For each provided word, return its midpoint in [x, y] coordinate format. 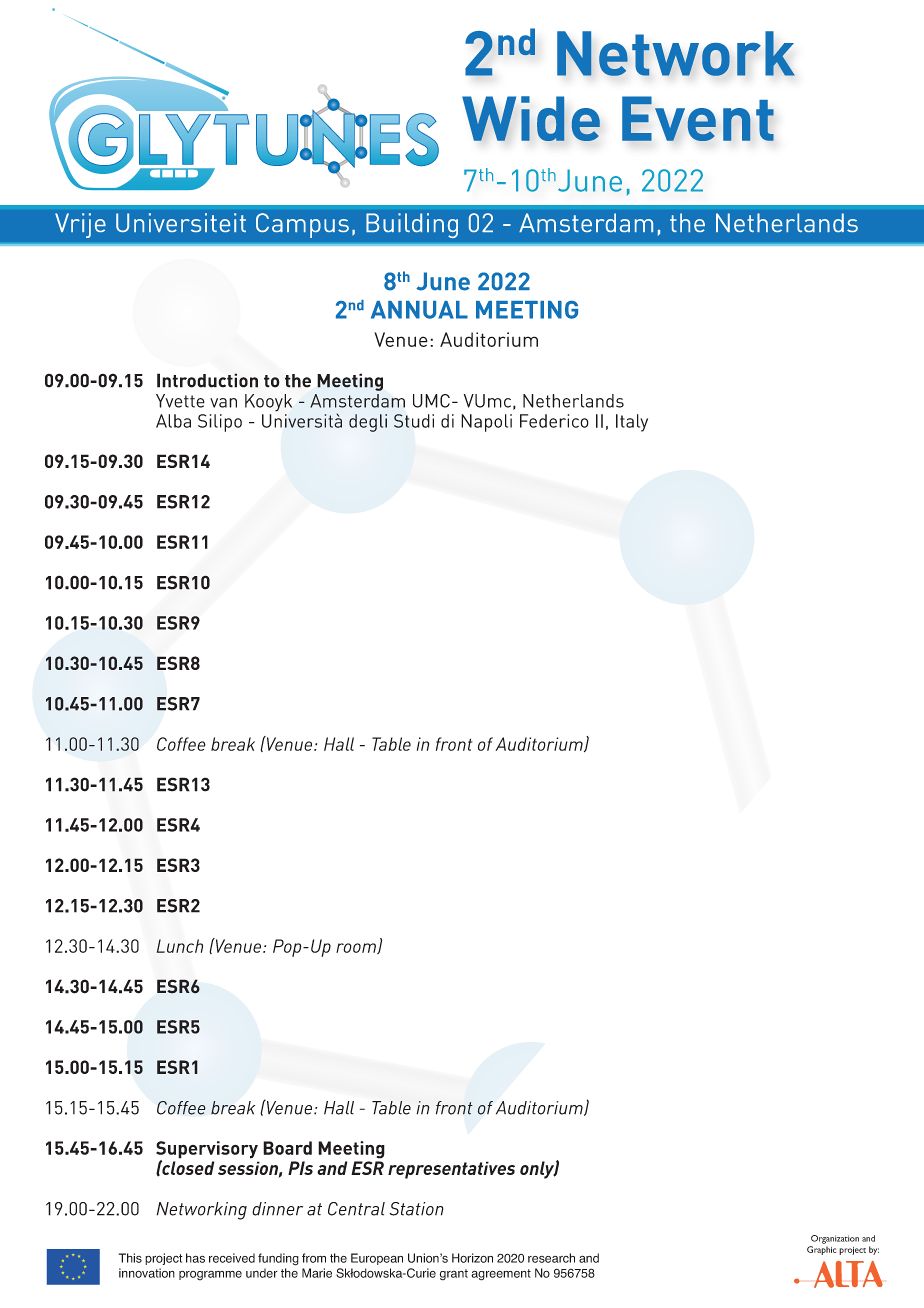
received [232, 1258]
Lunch [180, 946]
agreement [501, 1275]
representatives [451, 1170]
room [357, 948]
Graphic [821, 1250]
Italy [632, 423]
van [223, 403]
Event [698, 118]
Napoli [486, 423]
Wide [531, 118]
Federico [554, 421]
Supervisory [207, 1151]
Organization [835, 1239]
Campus [302, 225]
